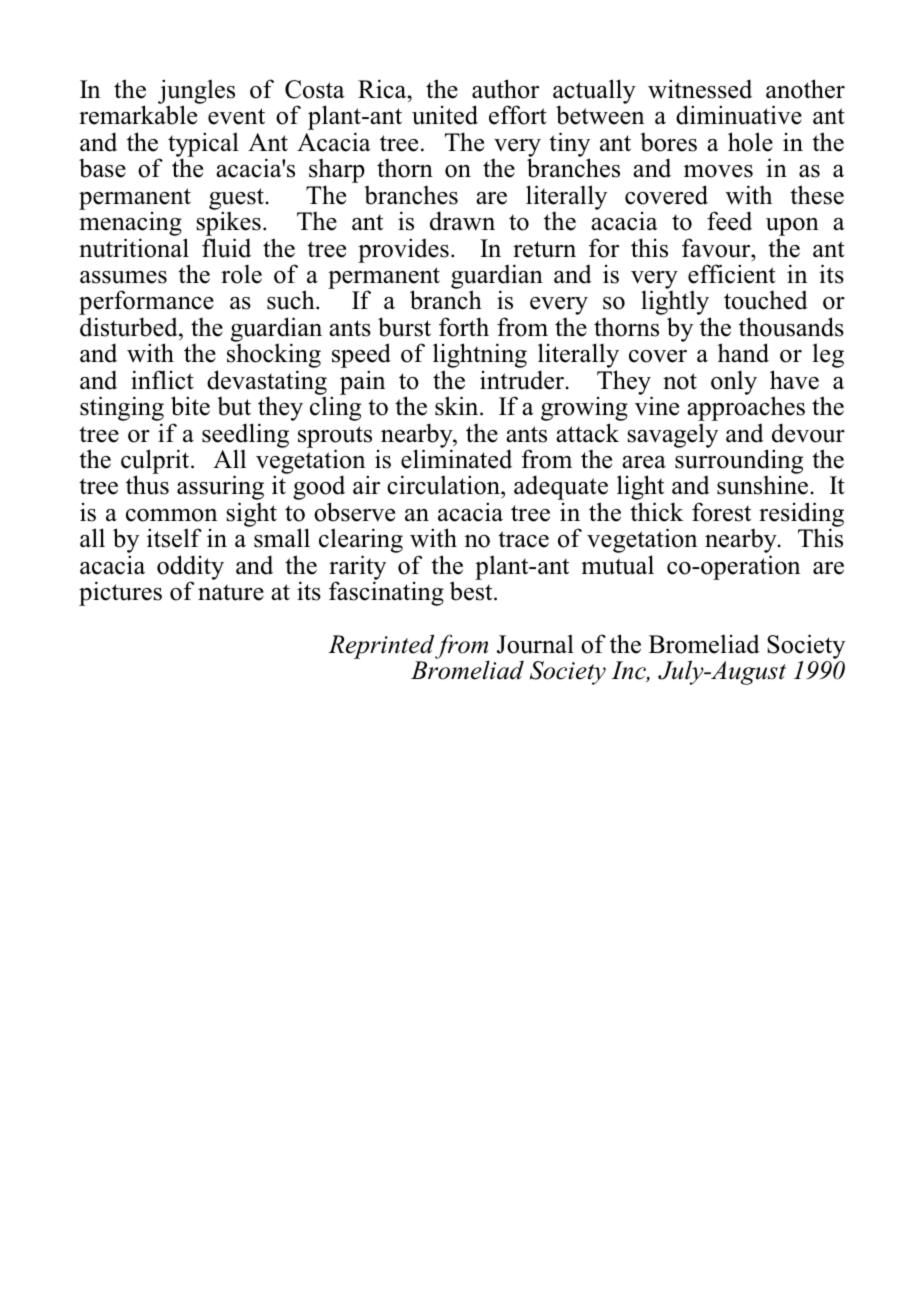  I want to click on only, so click(734, 382).
